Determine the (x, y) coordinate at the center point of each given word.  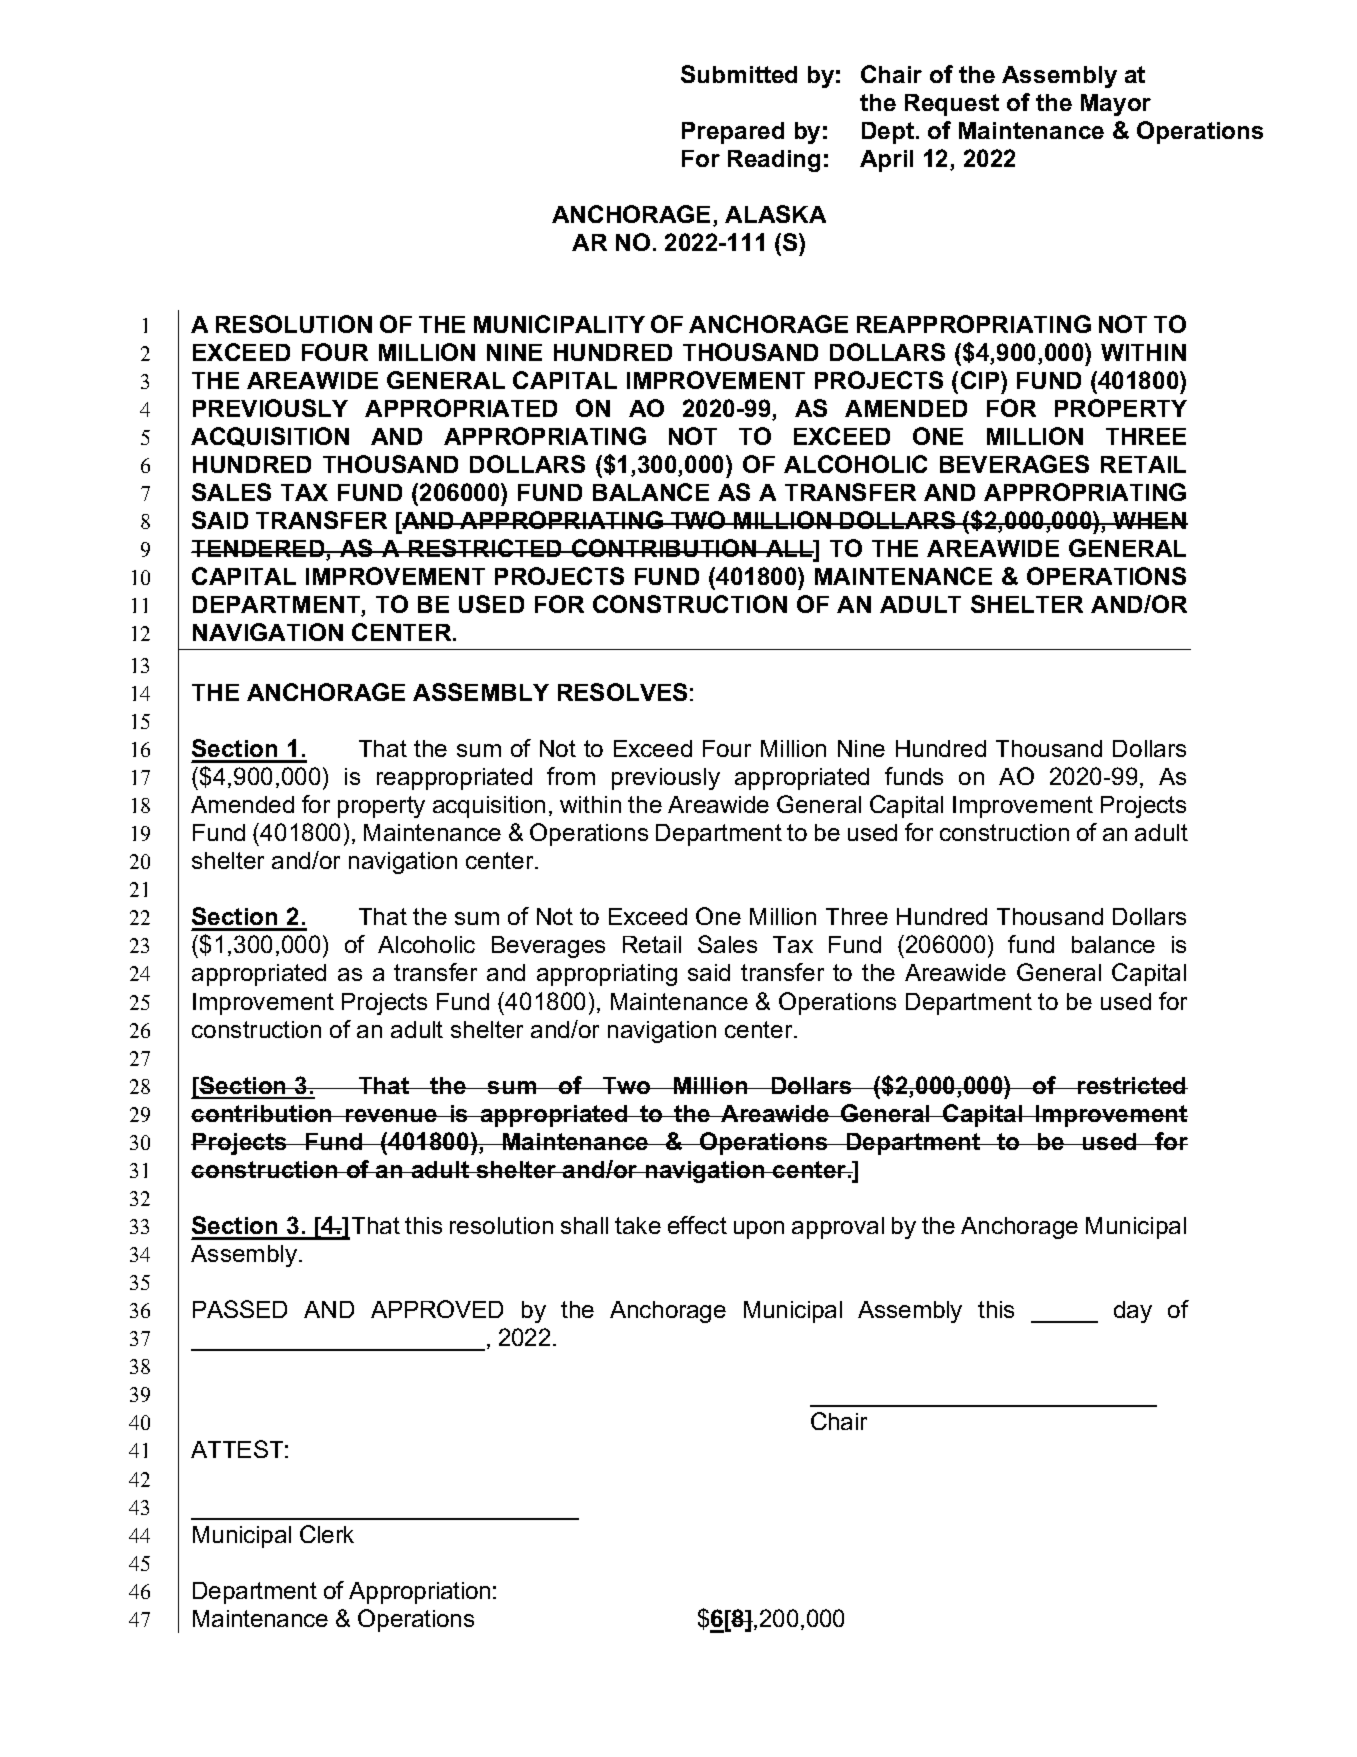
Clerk (327, 1534)
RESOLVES (622, 692)
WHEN (1149, 520)
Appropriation (419, 1593)
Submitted (739, 74)
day (1133, 1312)
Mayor (1116, 105)
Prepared (733, 133)
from (571, 776)
